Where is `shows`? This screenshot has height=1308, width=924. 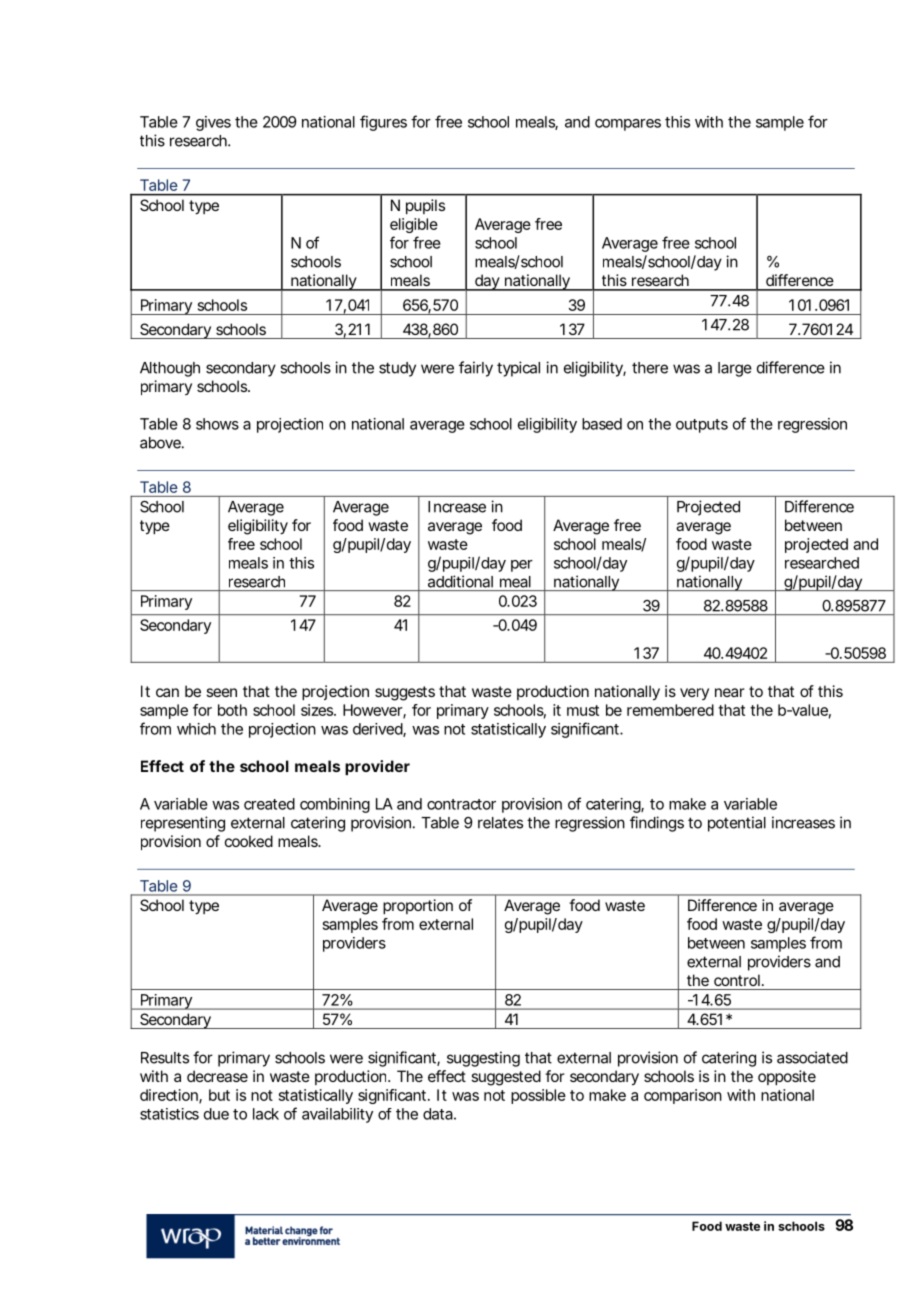 shows is located at coordinates (217, 424).
